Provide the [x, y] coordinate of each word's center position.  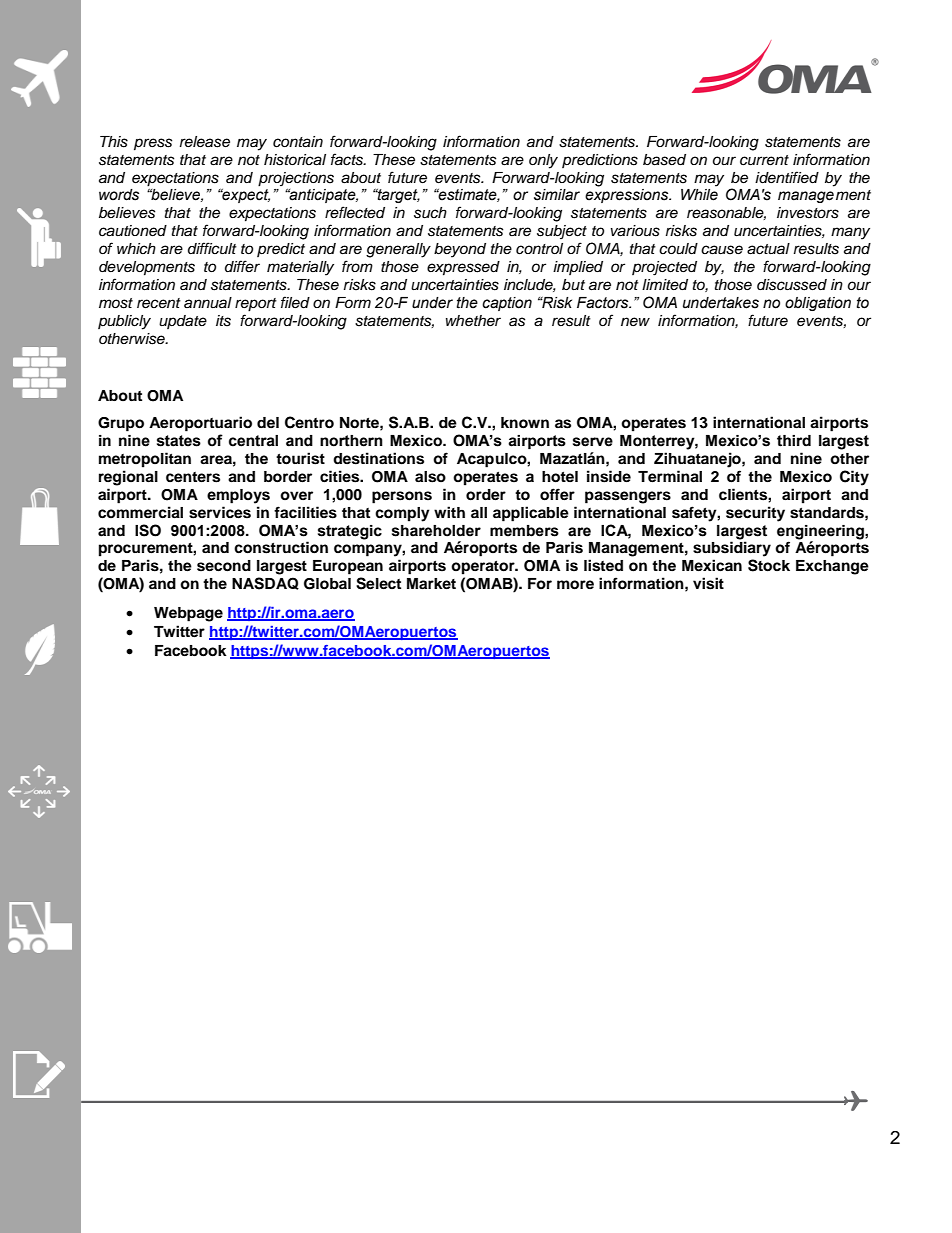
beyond [460, 250]
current [764, 160]
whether [473, 321]
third [794, 441]
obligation [818, 304]
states [179, 441]
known [525, 423]
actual [768, 249]
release [205, 142]
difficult [212, 248]
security [755, 514]
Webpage [188, 614]
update [183, 322]
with [449, 512]
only [543, 161]
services [220, 512]
